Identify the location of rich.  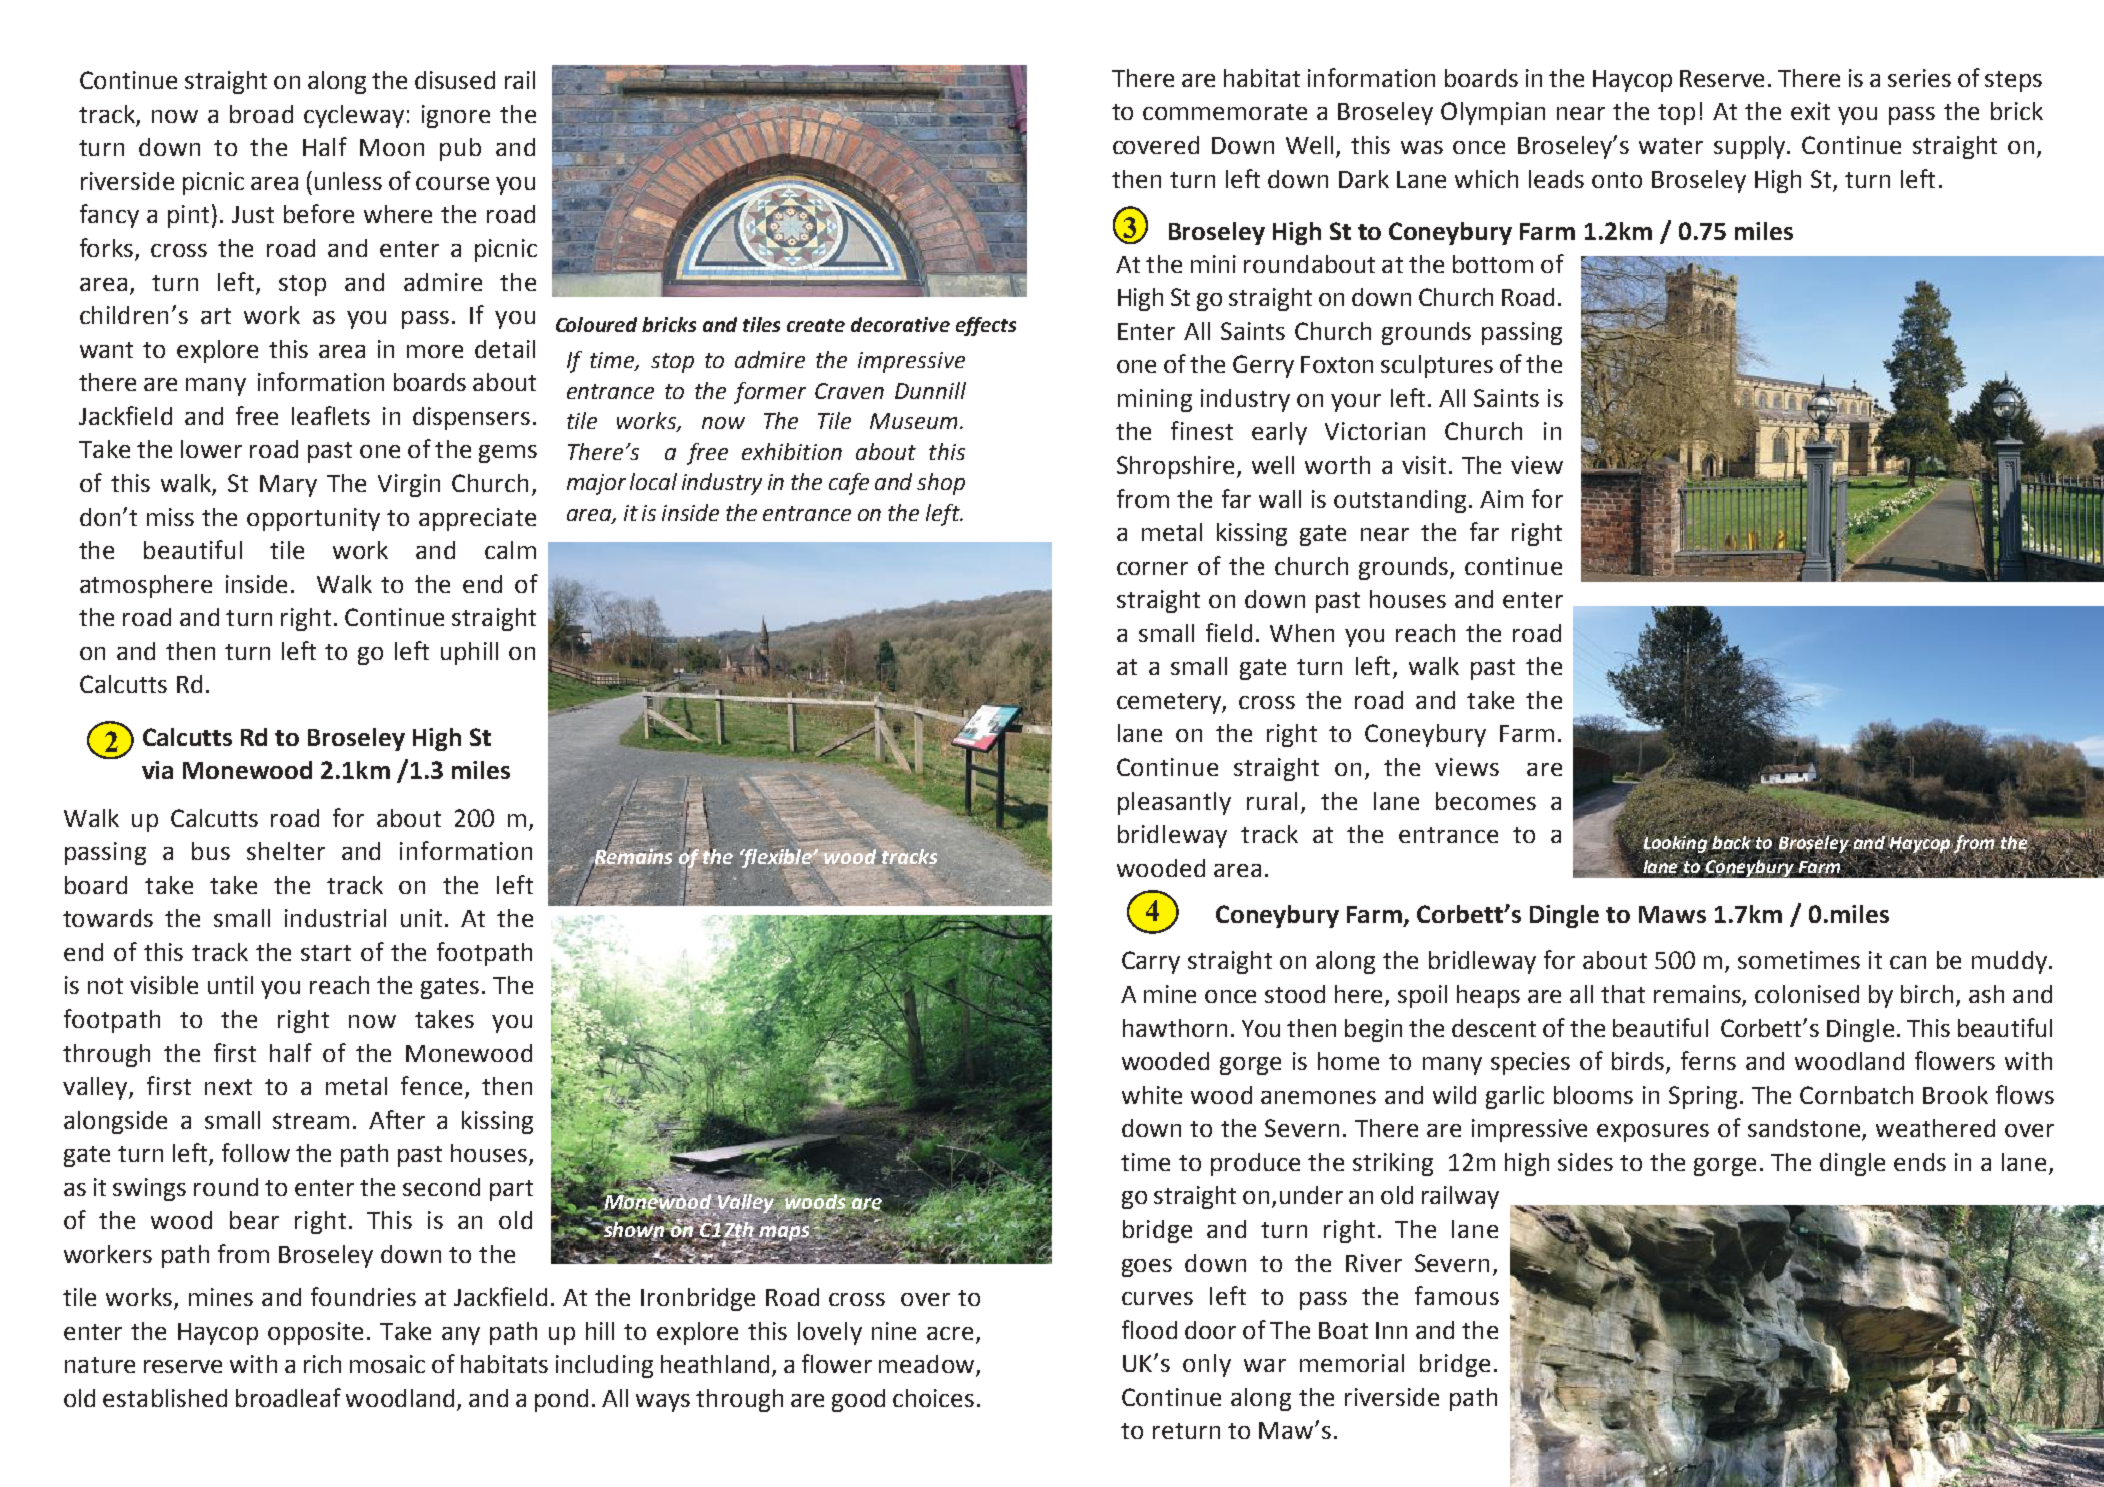
(322, 1364).
